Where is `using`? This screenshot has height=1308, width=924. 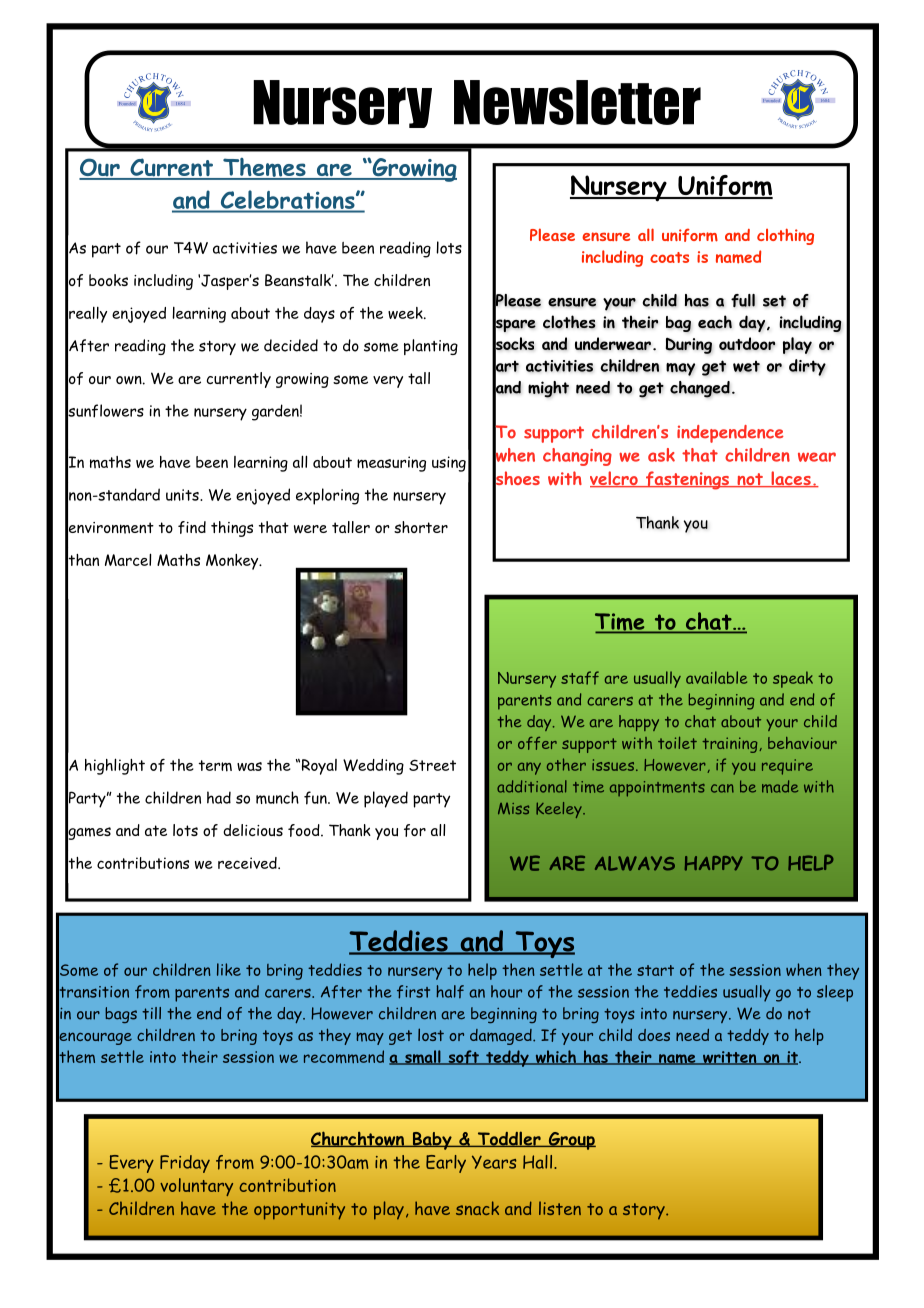 using is located at coordinates (449, 464).
